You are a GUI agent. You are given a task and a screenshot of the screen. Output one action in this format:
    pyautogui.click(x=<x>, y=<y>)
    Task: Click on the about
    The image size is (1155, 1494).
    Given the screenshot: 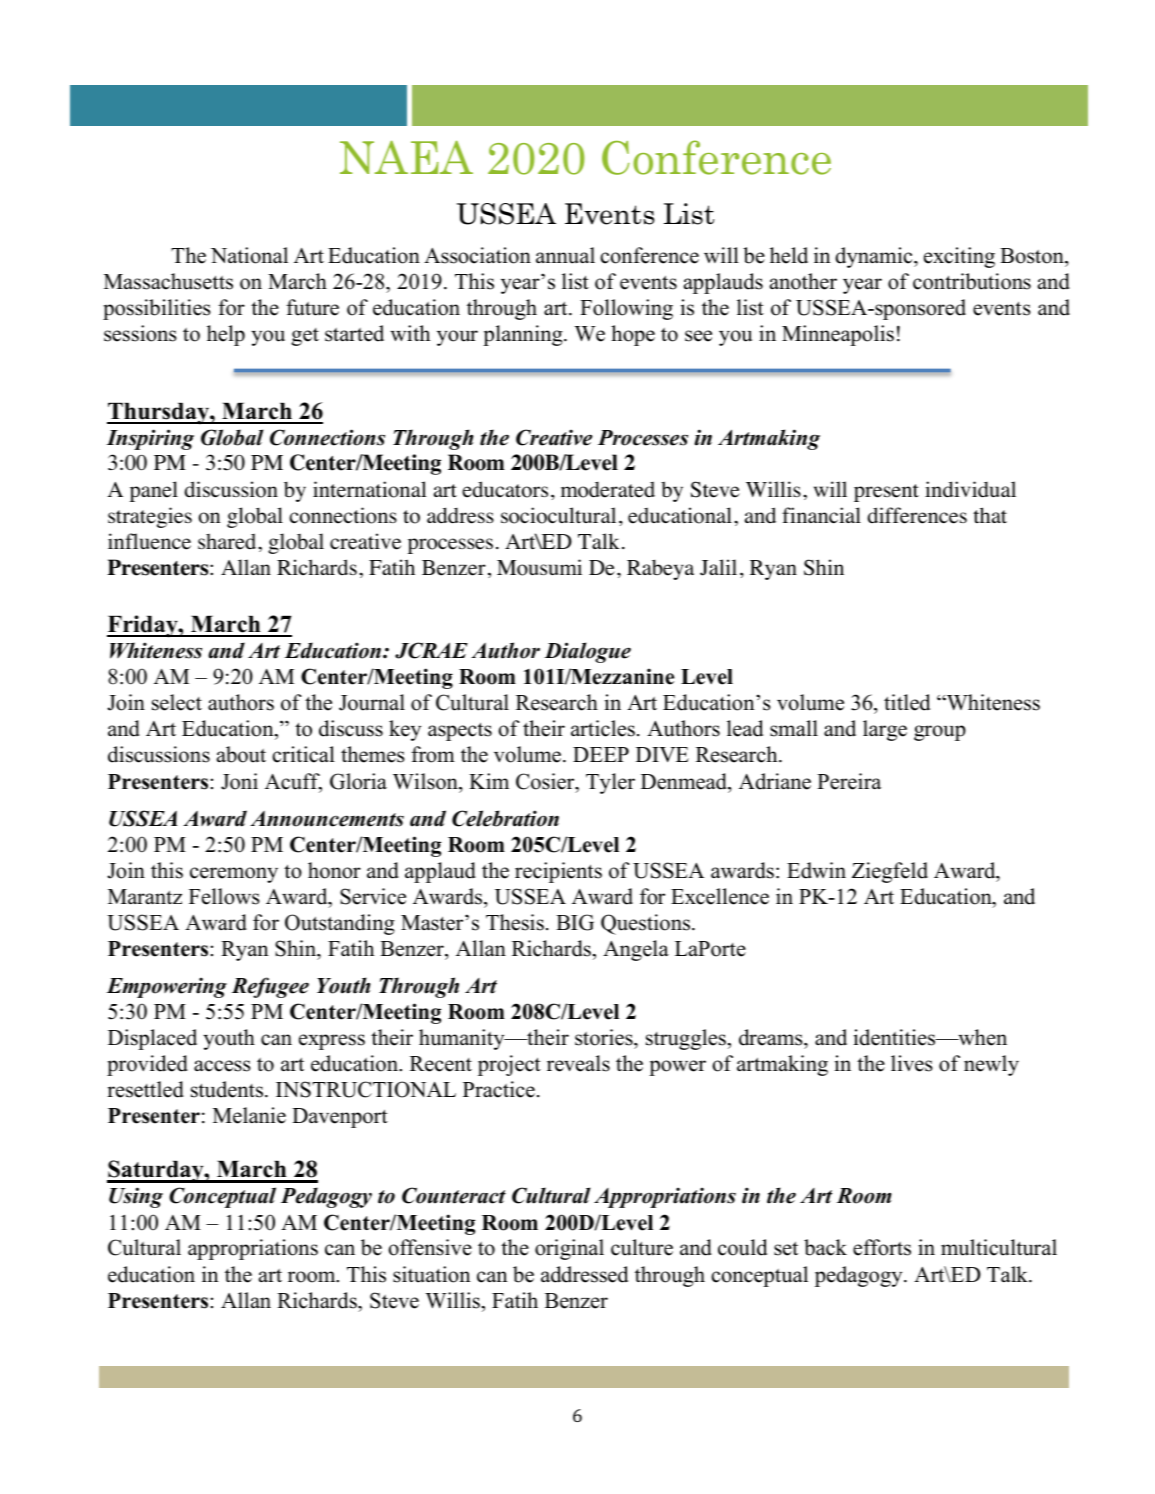 What is the action you would take?
    pyautogui.click(x=241, y=754)
